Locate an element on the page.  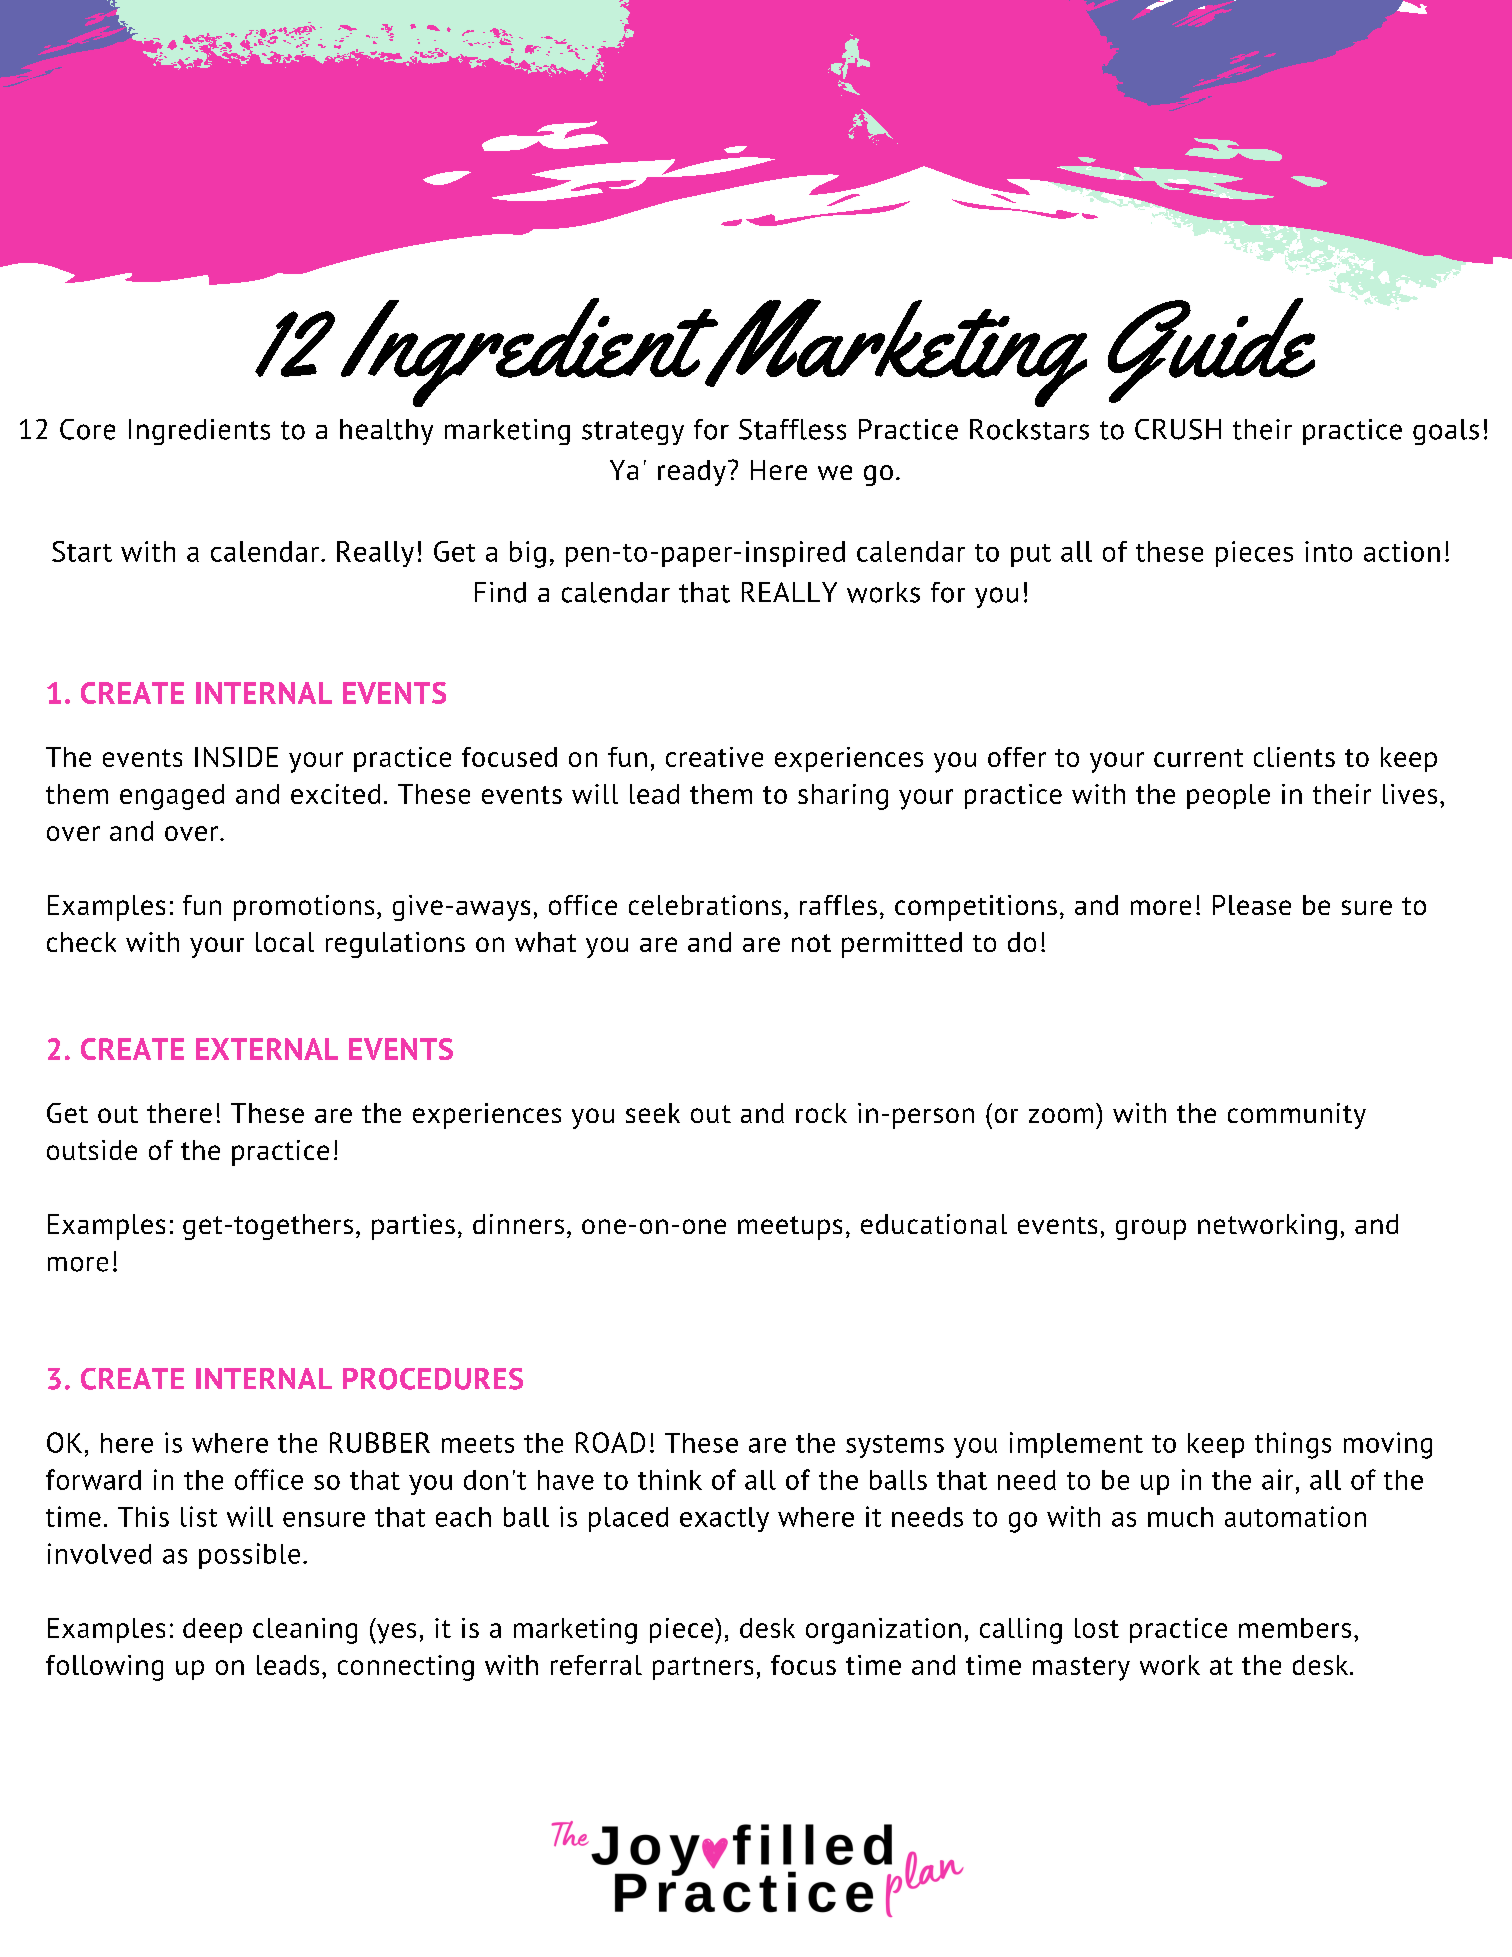
group is located at coordinates (1151, 1229).
